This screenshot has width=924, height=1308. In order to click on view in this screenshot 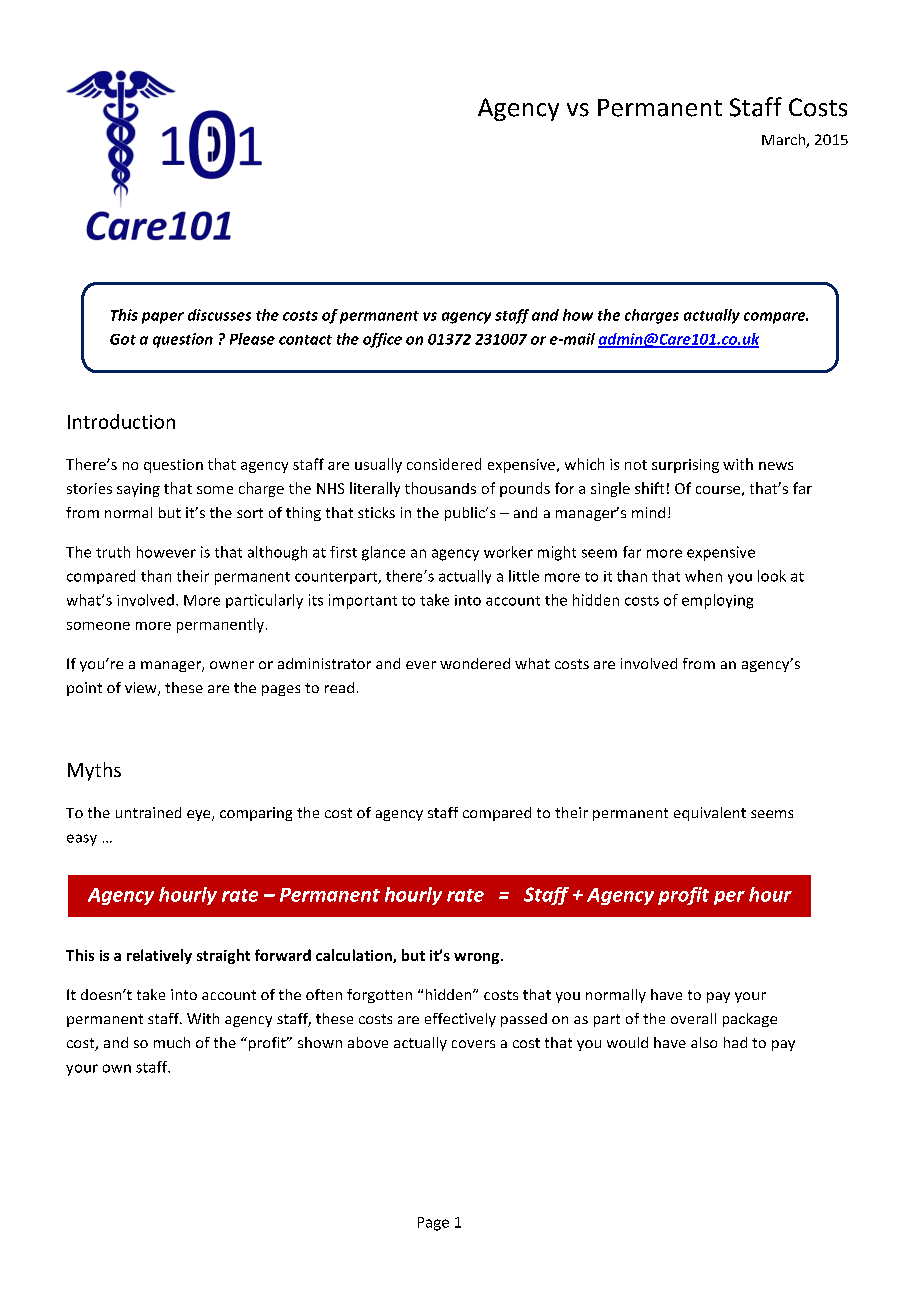, I will do `click(142, 689)`.
